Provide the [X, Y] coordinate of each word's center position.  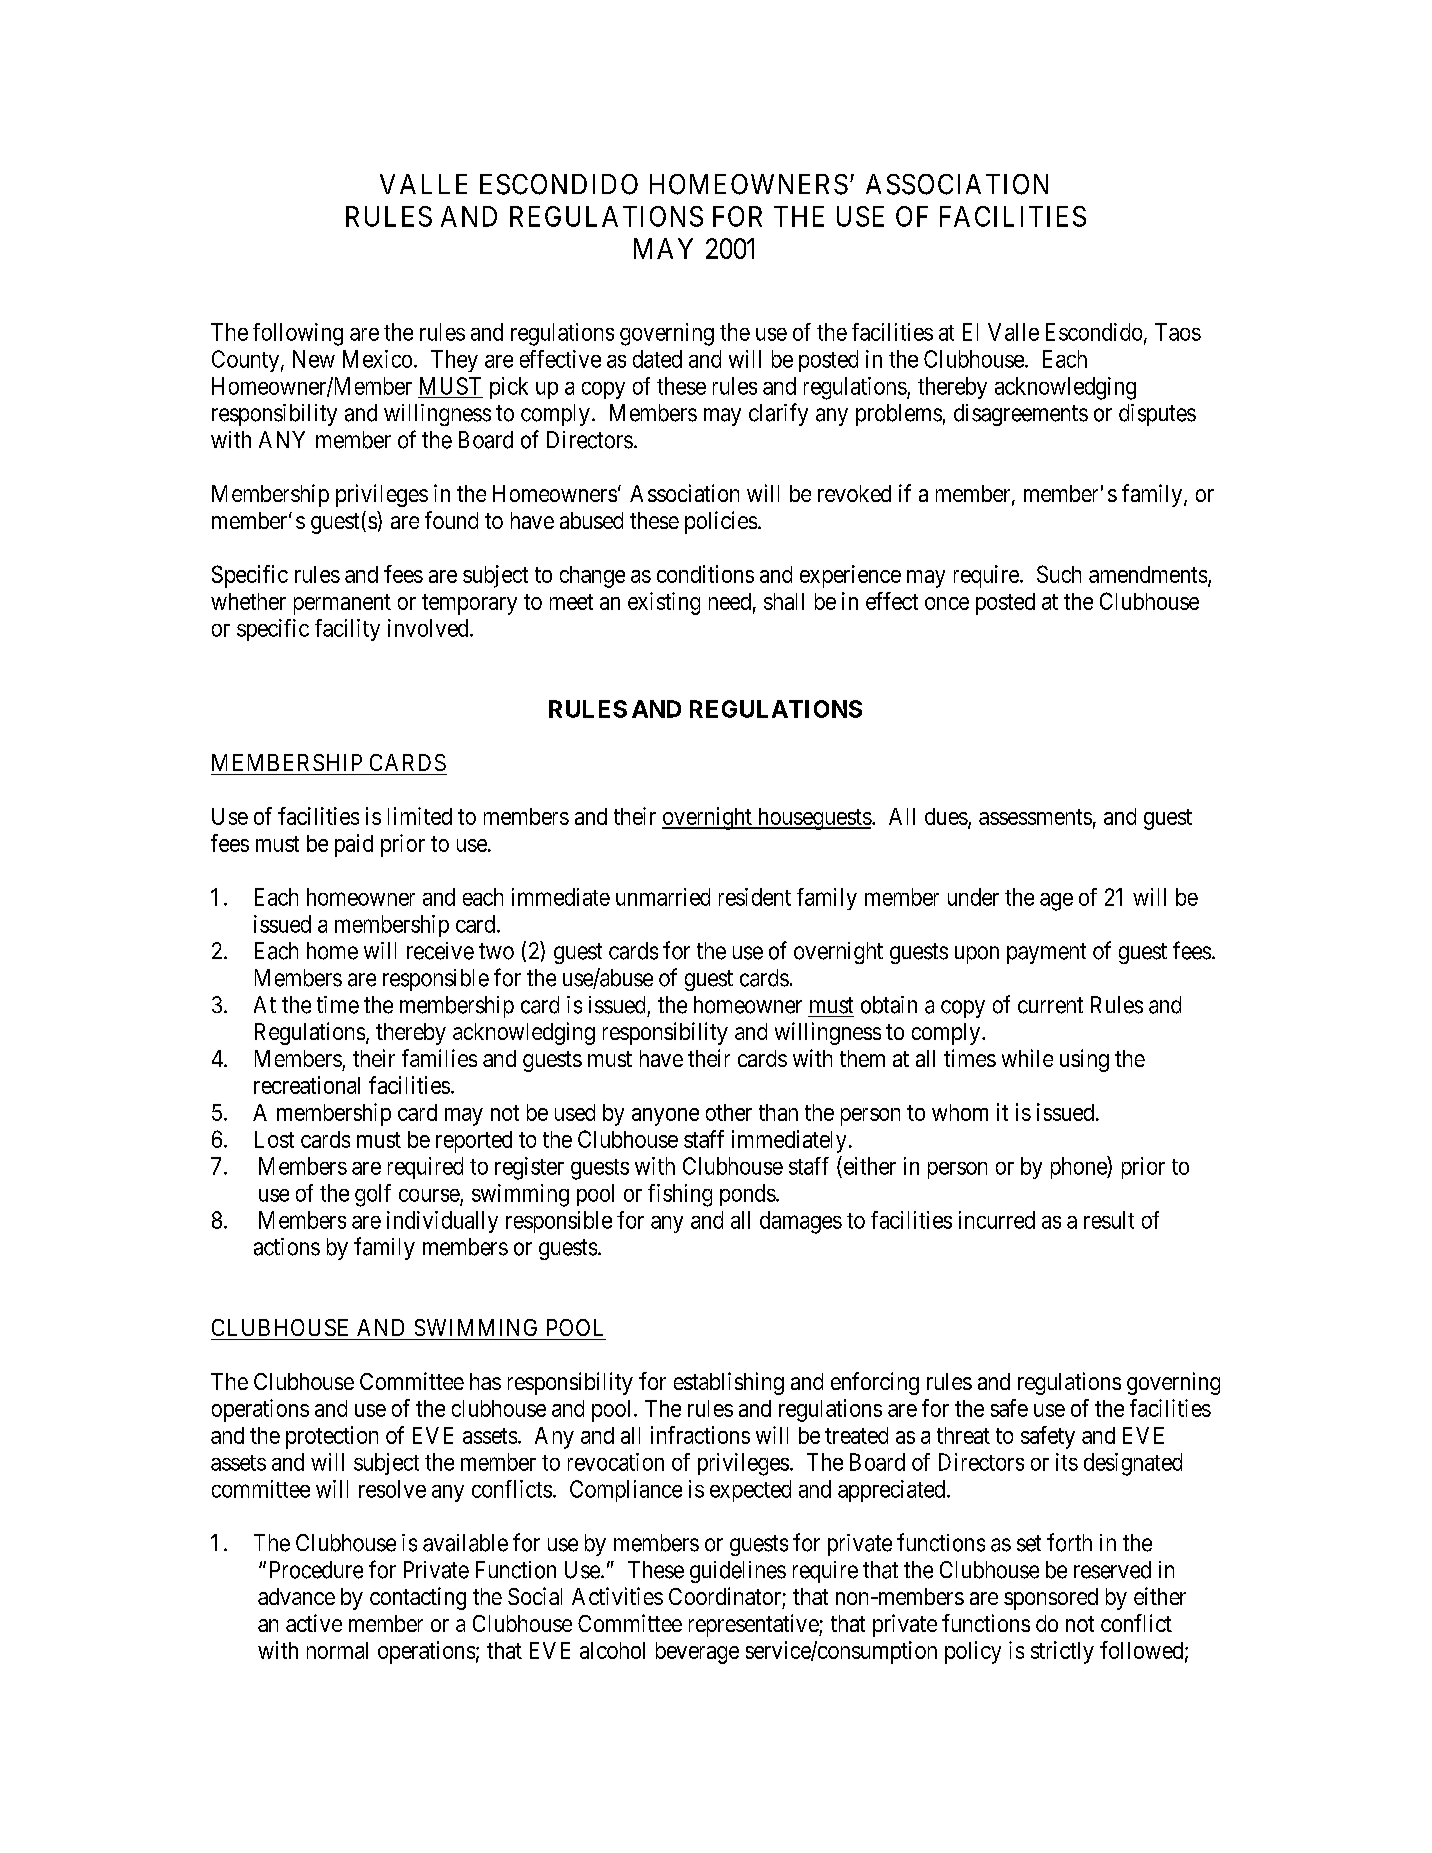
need [730, 601]
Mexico [377, 359]
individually [442, 1222]
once [947, 603]
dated [657, 359]
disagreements [1021, 415]
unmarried [663, 897]
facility [347, 630]
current [1050, 1005]
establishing [729, 1383]
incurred [997, 1220]
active [314, 1623]
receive [440, 951]
